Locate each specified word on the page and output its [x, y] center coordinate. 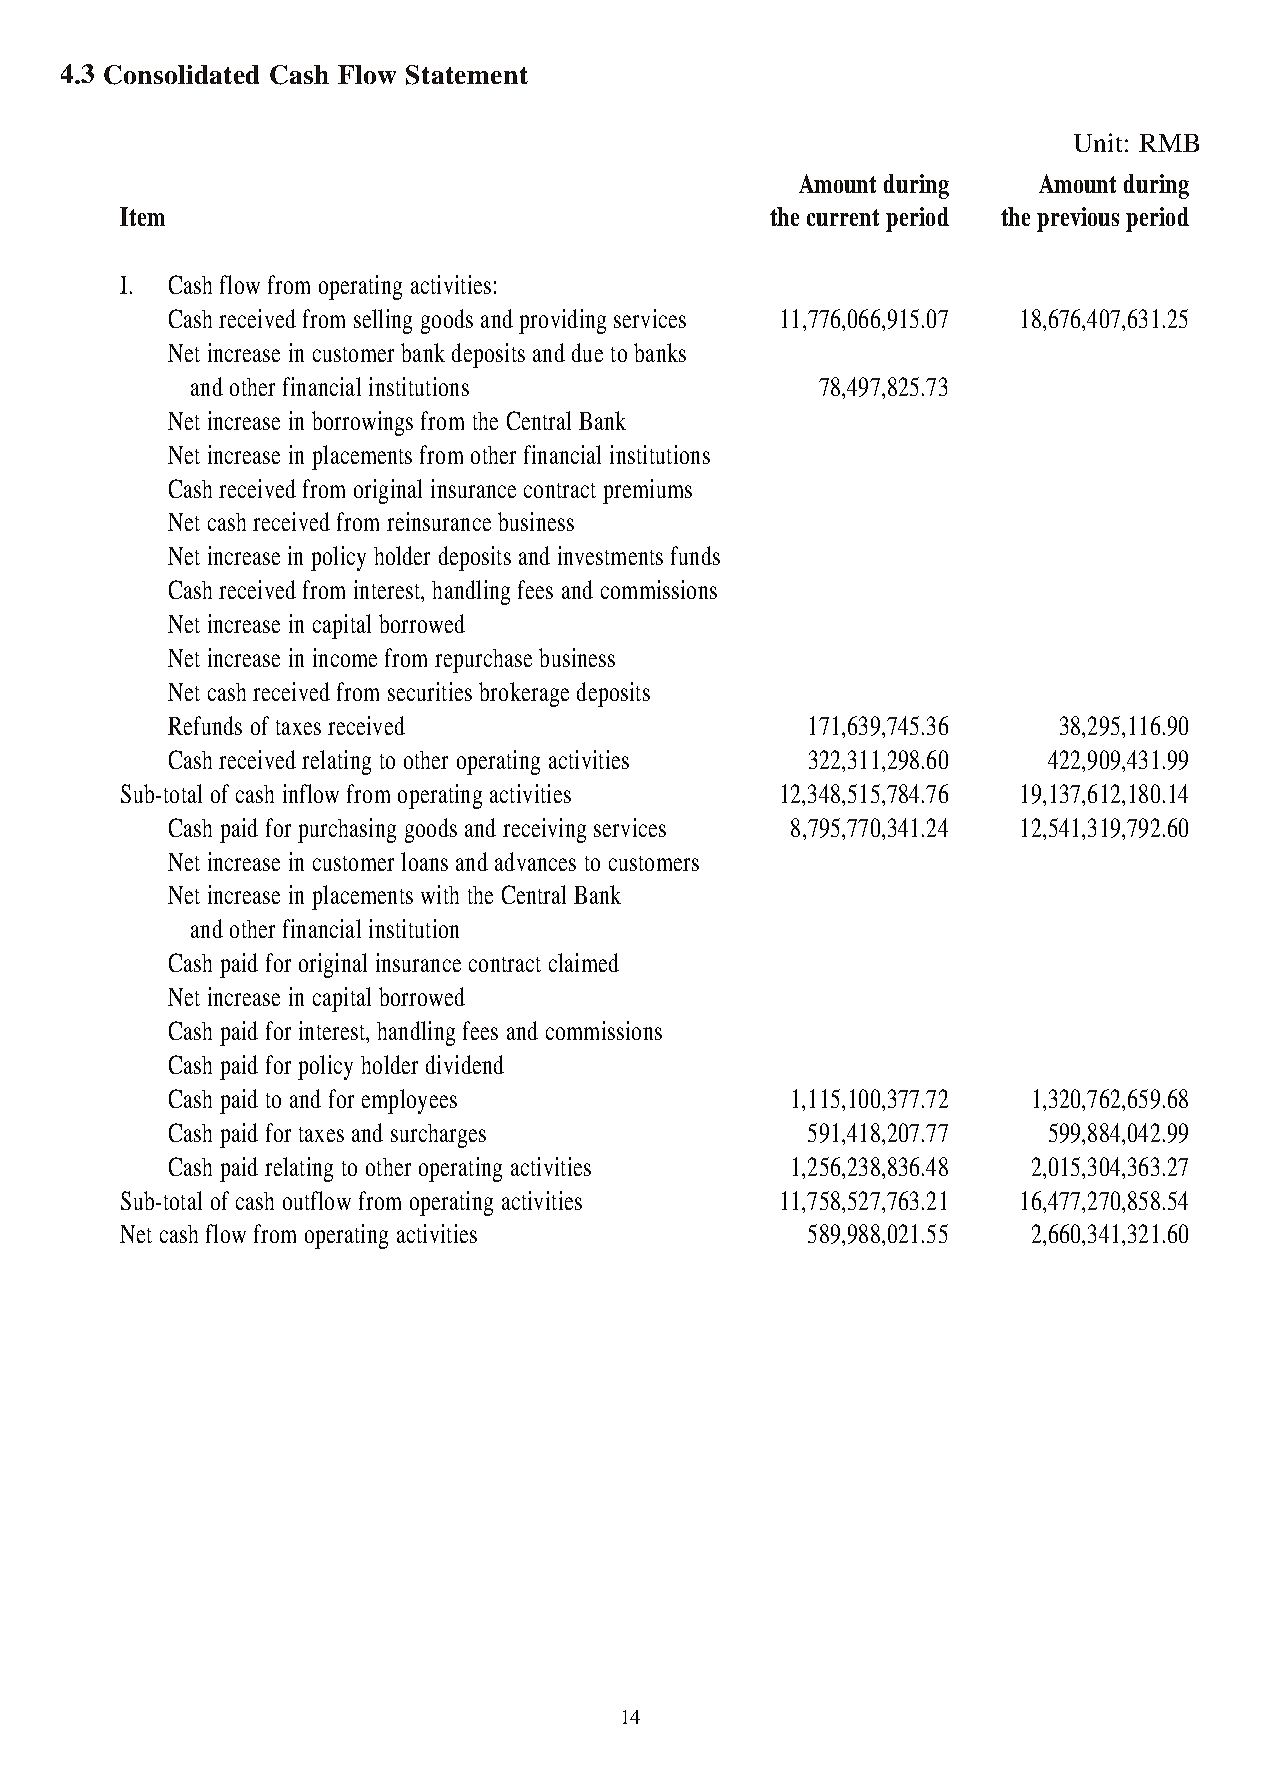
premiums [647, 491]
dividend [465, 1064]
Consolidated [181, 75]
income [345, 657]
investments [610, 555]
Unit [1098, 142]
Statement [467, 75]
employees [409, 1101]
